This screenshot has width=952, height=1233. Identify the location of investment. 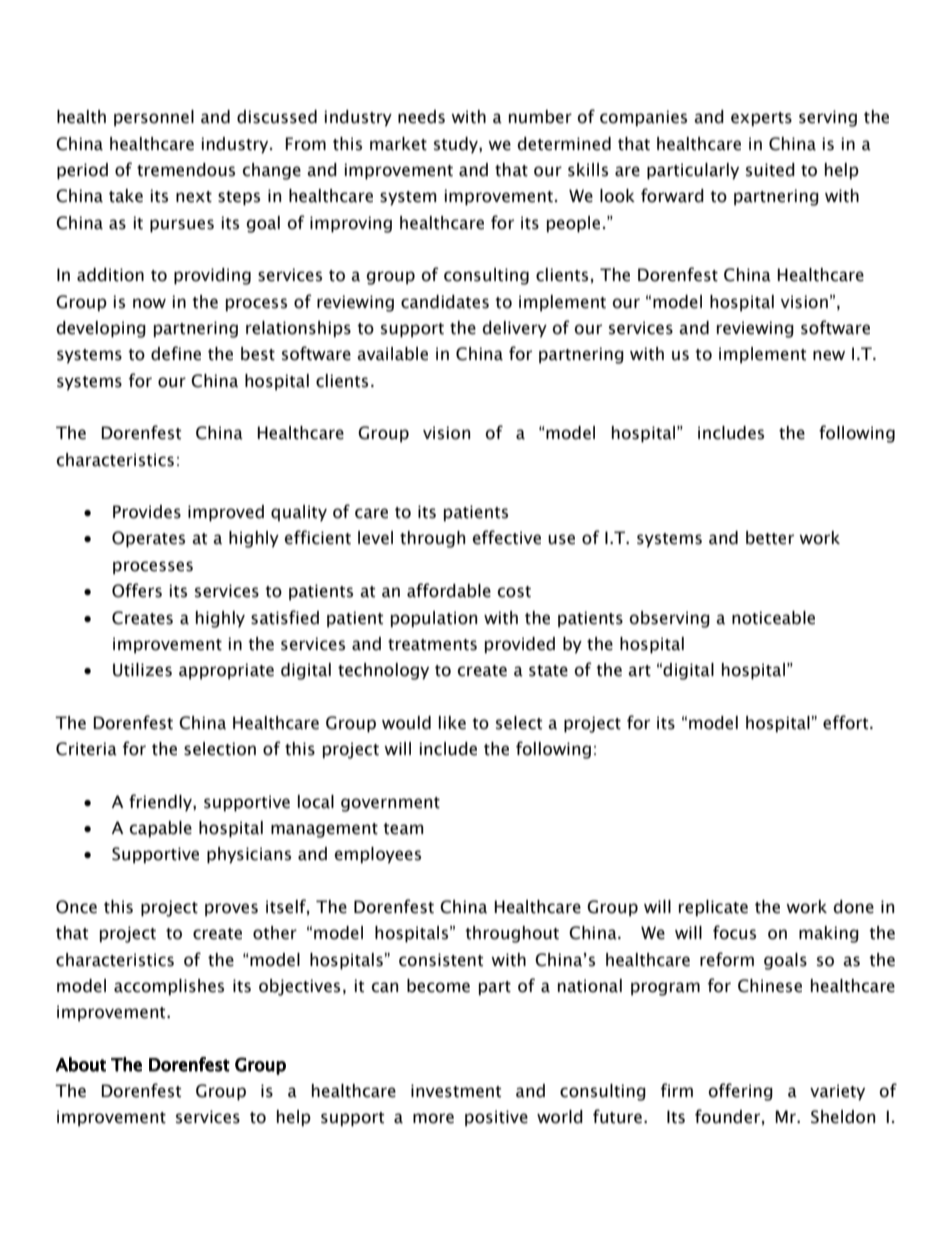
(456, 1091).
